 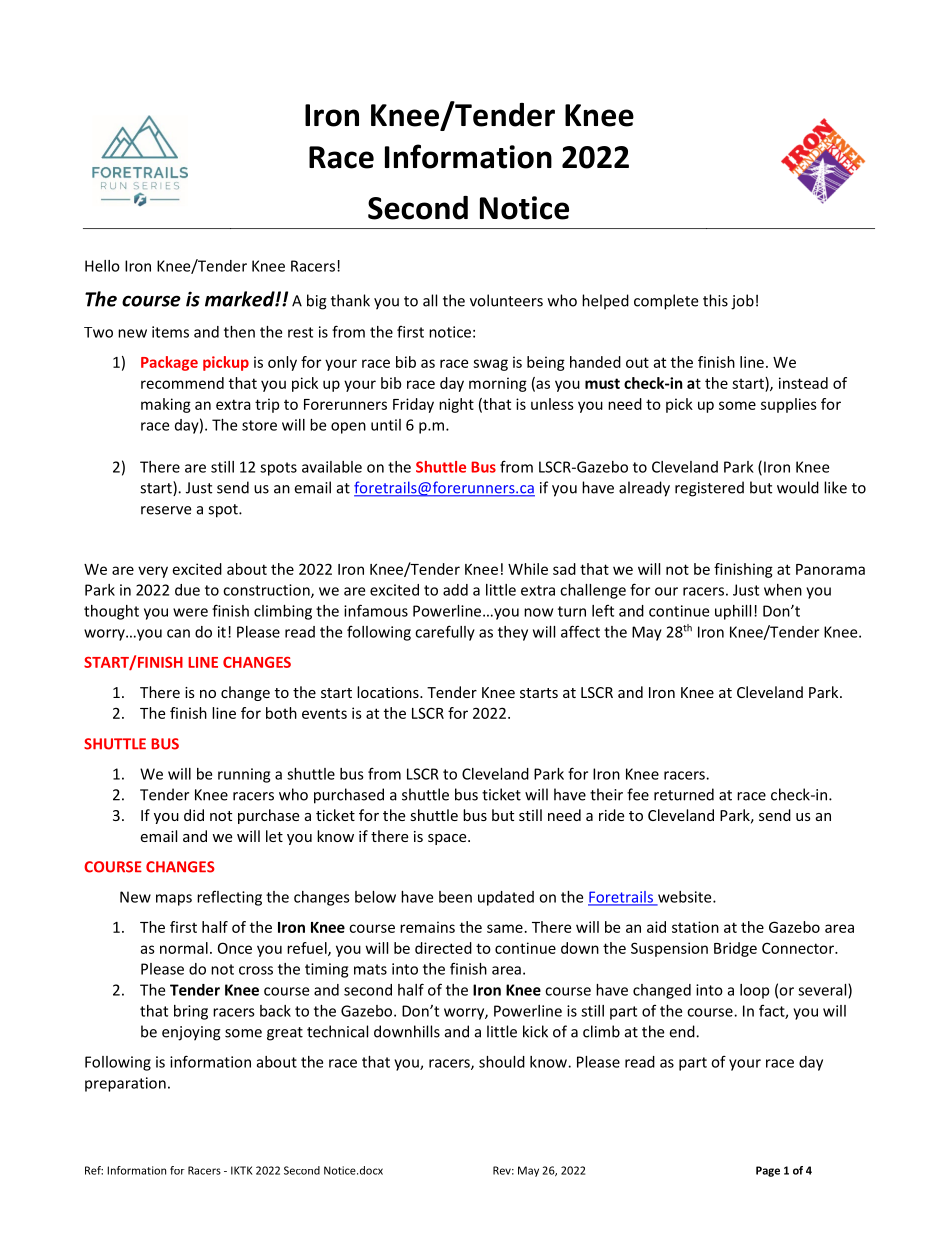 What do you see at coordinates (742, 302) in the screenshot?
I see `job` at bounding box center [742, 302].
